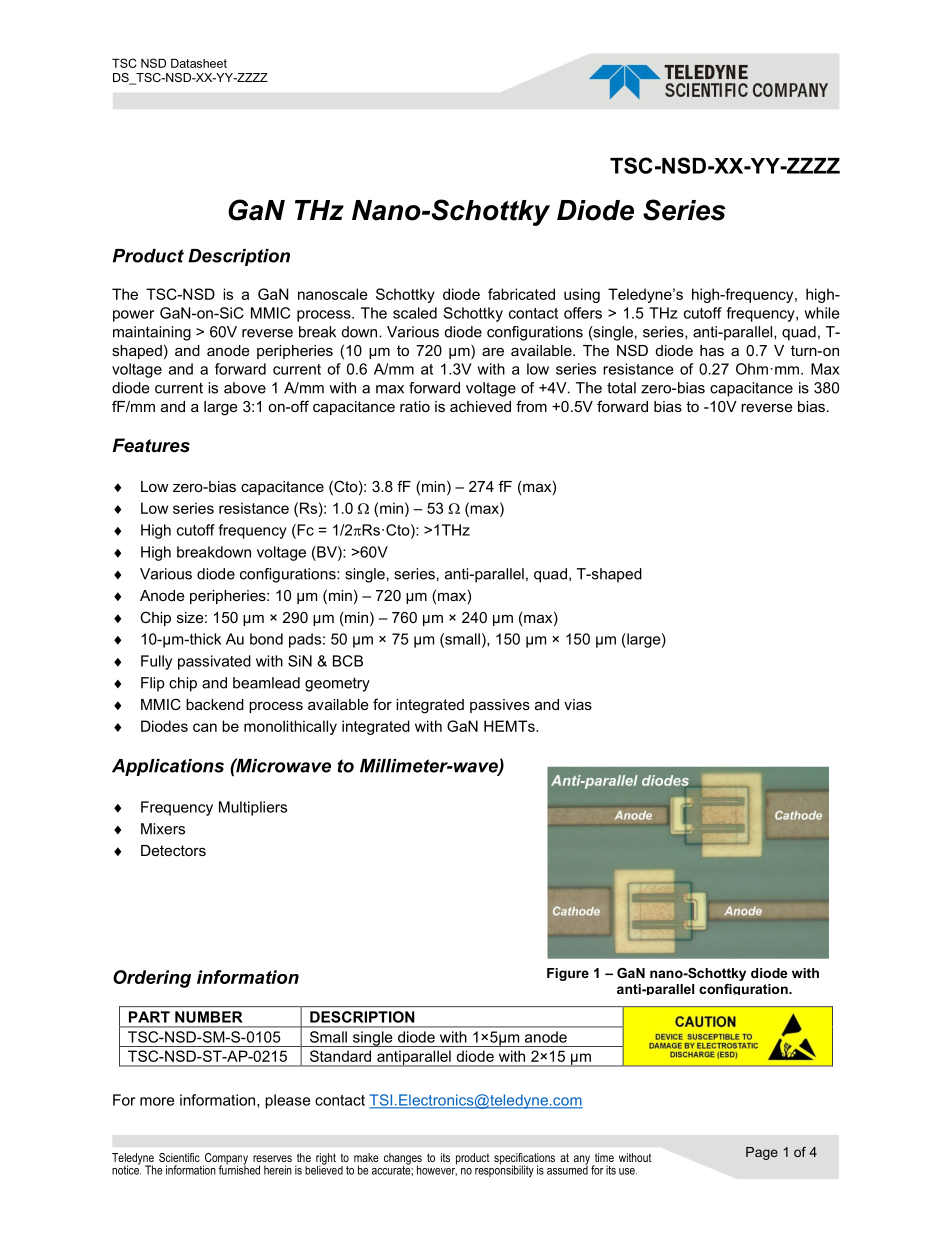  I want to click on Company, so click(225, 1160).
